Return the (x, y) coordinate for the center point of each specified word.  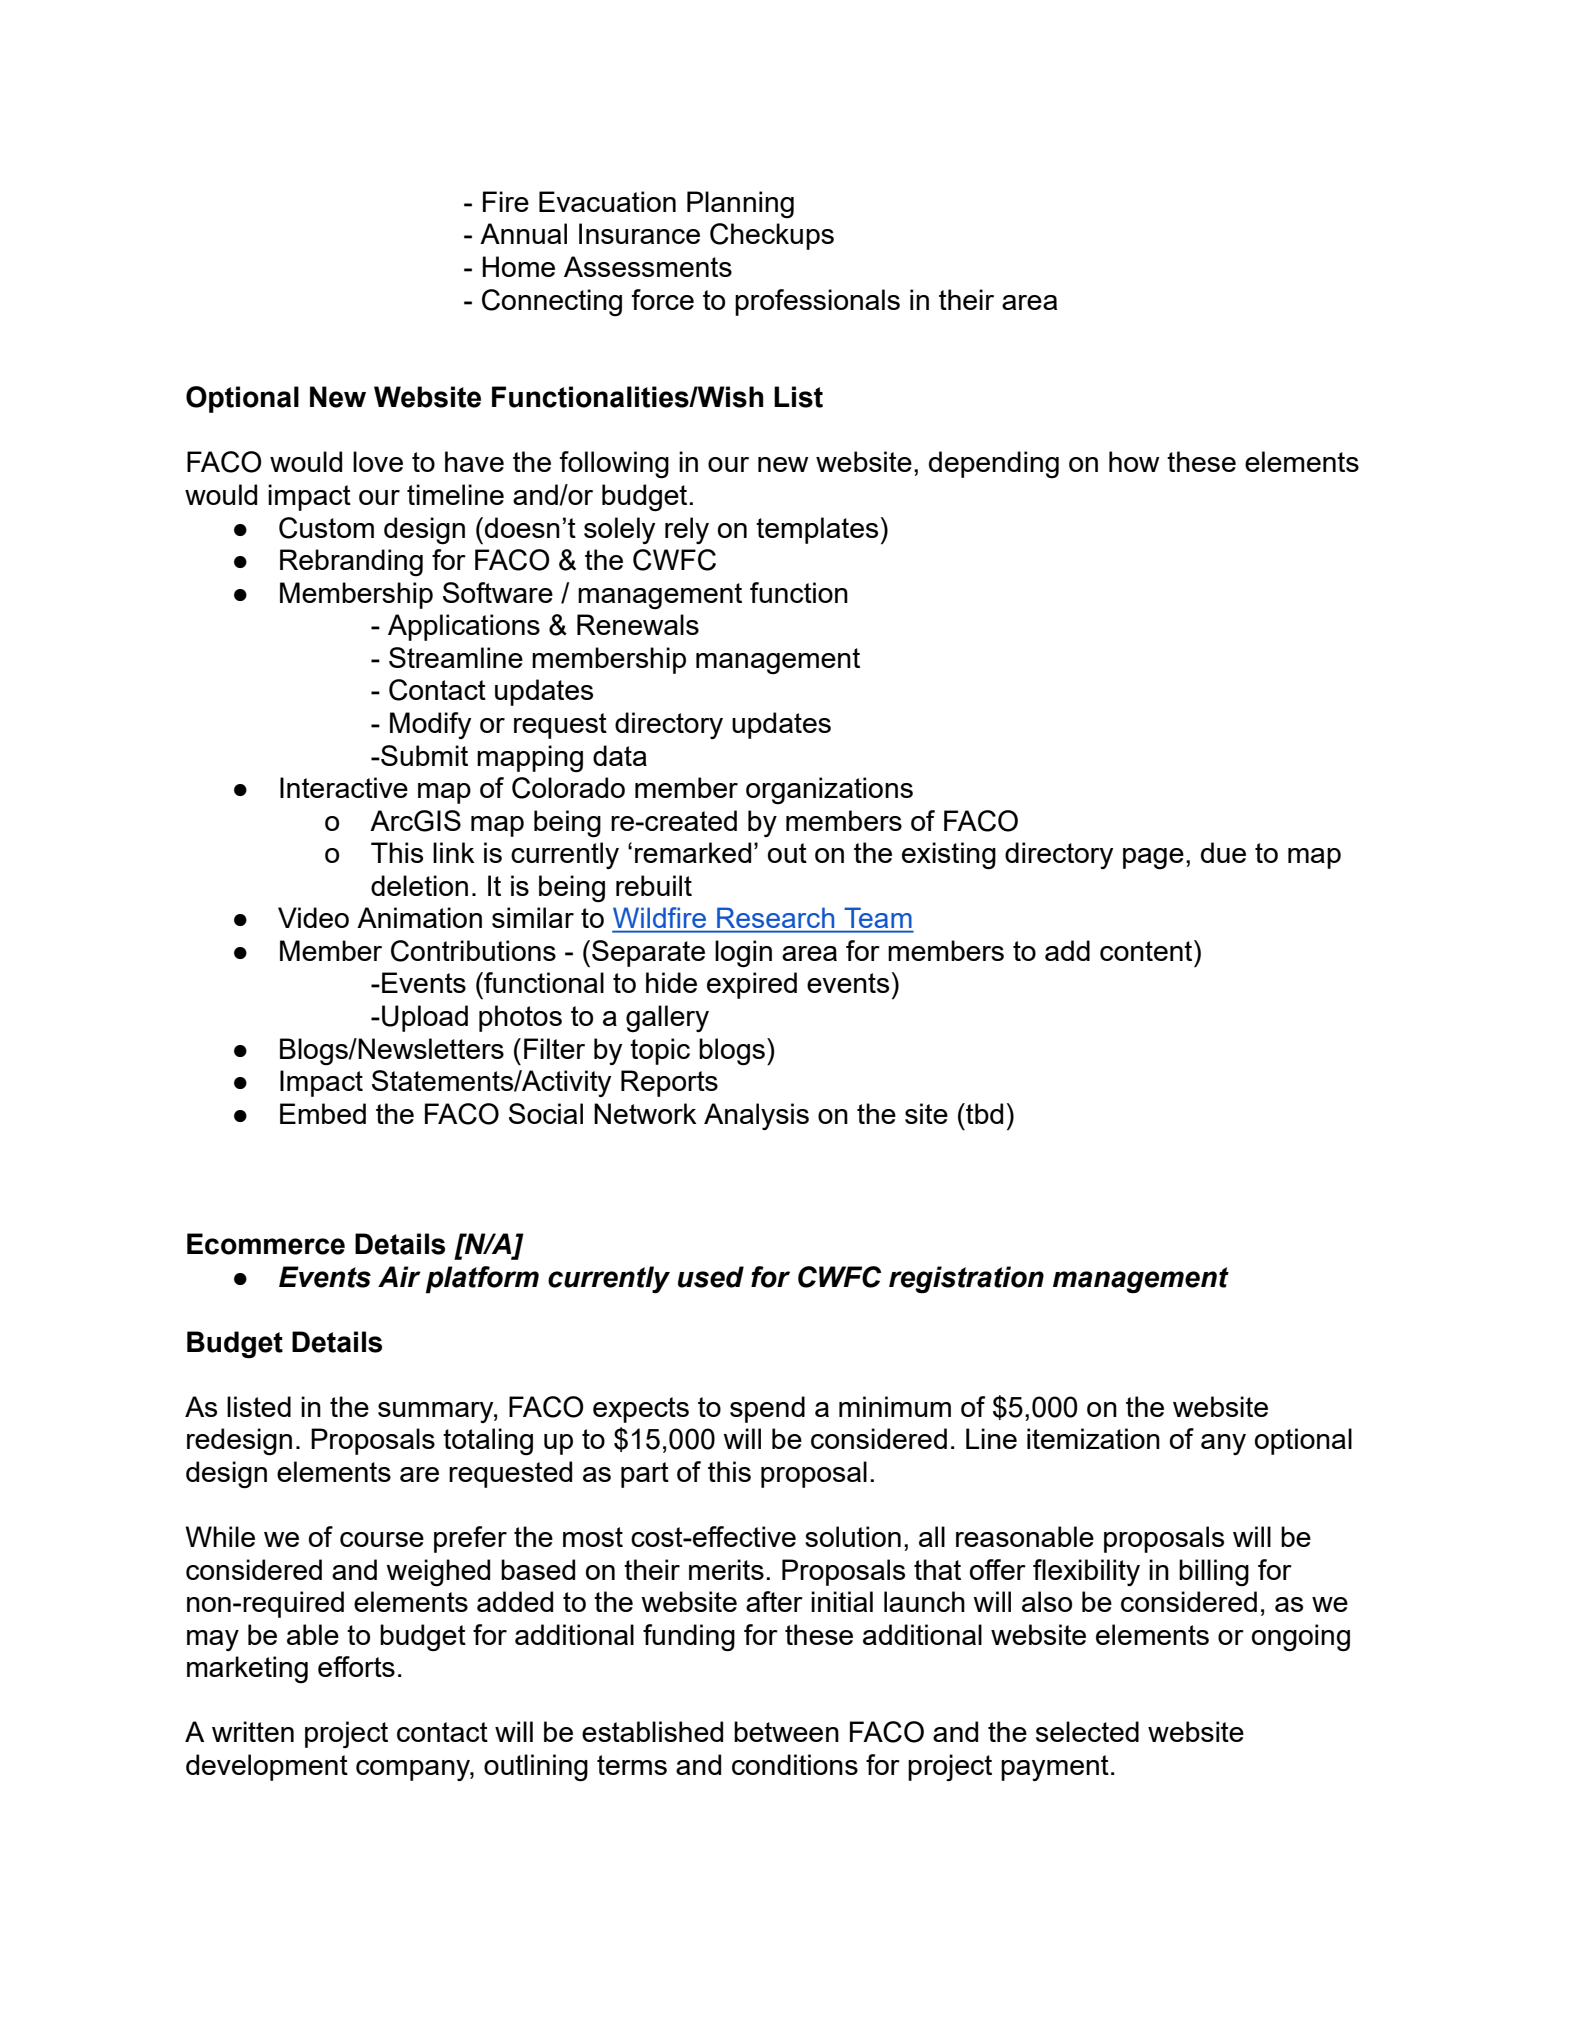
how (1134, 461)
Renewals (638, 624)
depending (994, 464)
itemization (1093, 1438)
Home (518, 266)
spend (767, 1409)
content (1147, 950)
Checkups (772, 236)
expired (752, 985)
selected (1087, 1731)
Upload (425, 1018)
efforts (356, 1666)
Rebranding (351, 562)
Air (399, 1276)
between (786, 1731)
